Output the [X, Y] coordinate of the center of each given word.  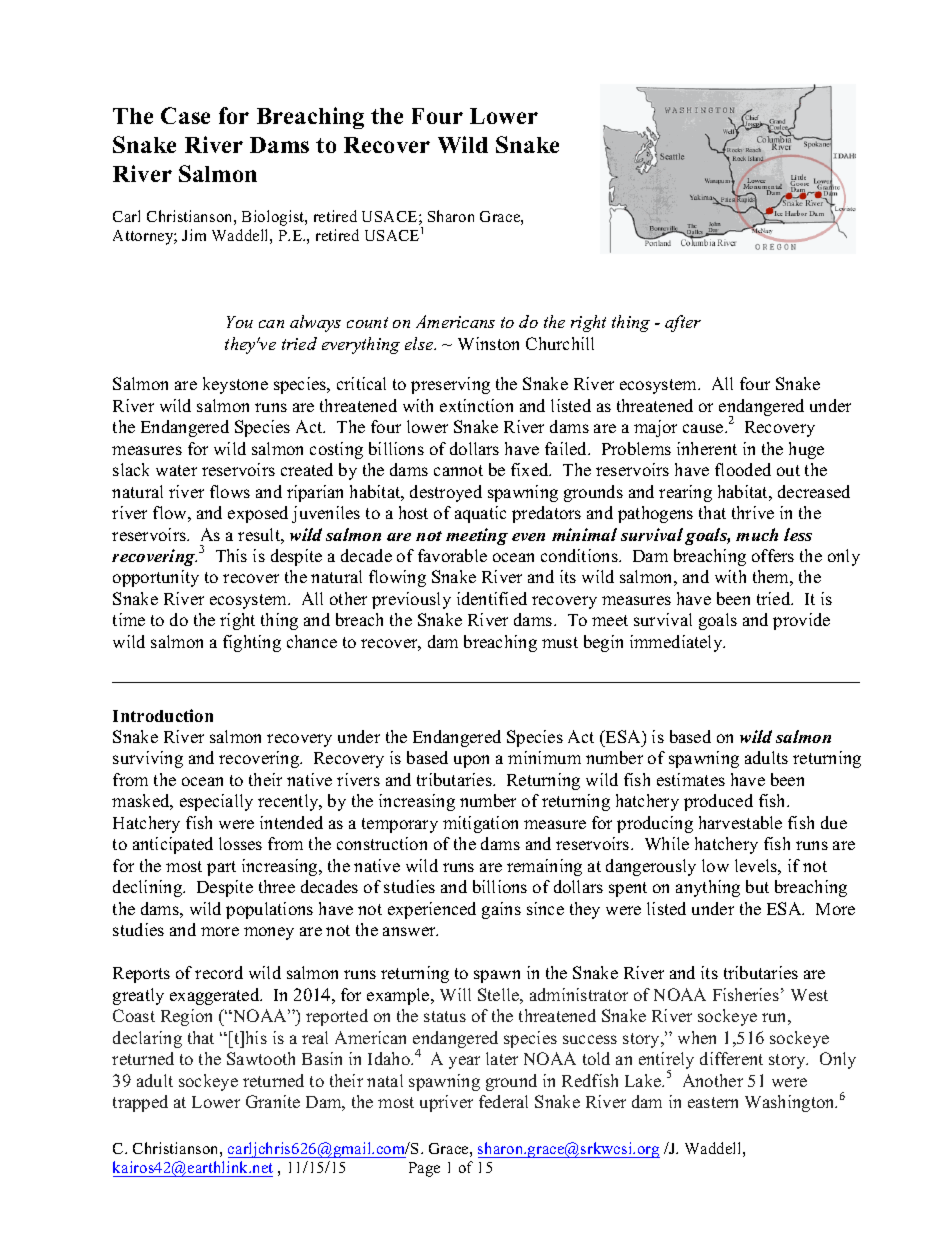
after [683, 323]
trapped [140, 1103]
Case [185, 115]
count [367, 322]
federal [503, 1101]
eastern [713, 1102]
